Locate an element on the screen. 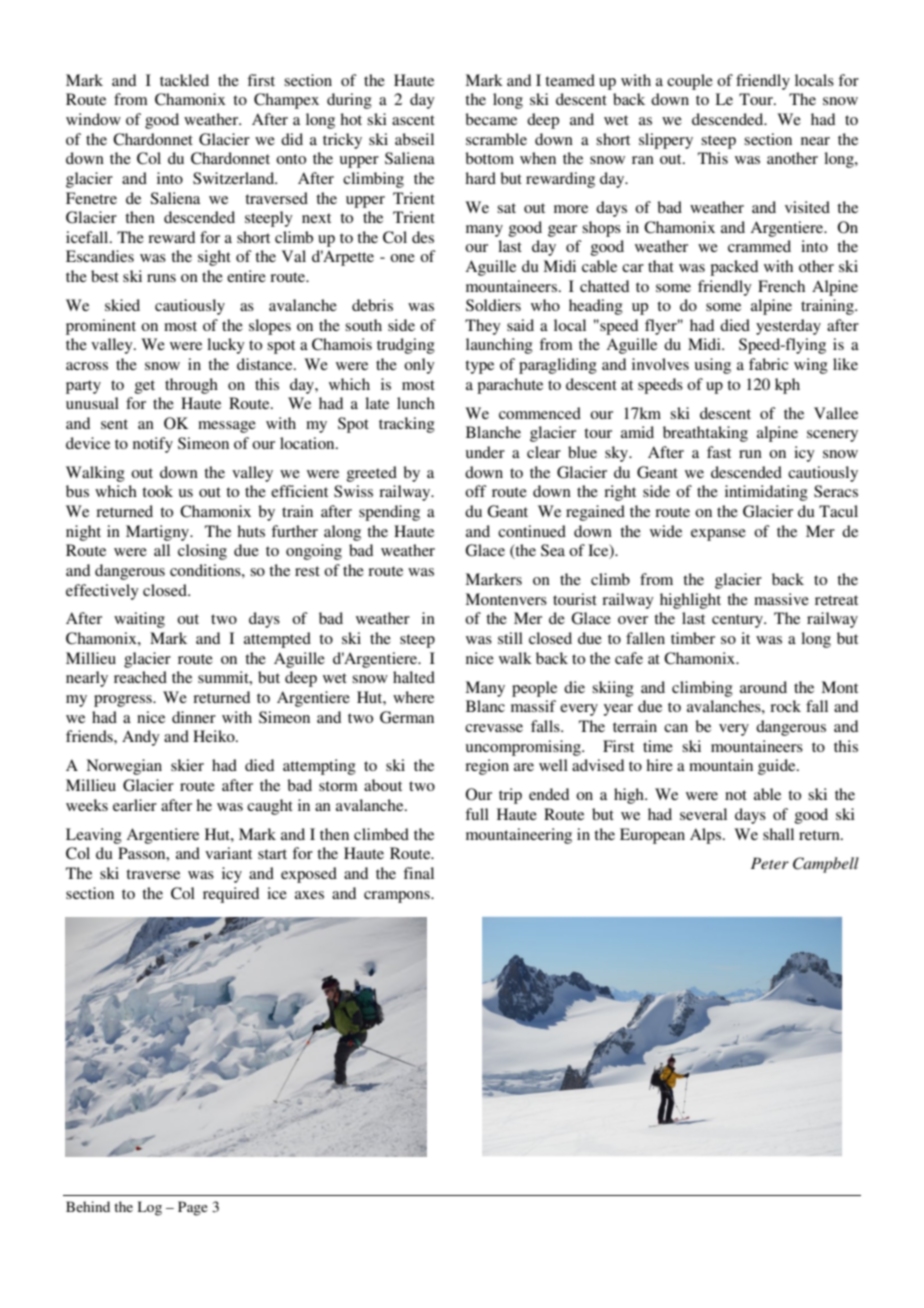 This screenshot has height=1308, width=924. fabric is located at coordinates (768, 364).
